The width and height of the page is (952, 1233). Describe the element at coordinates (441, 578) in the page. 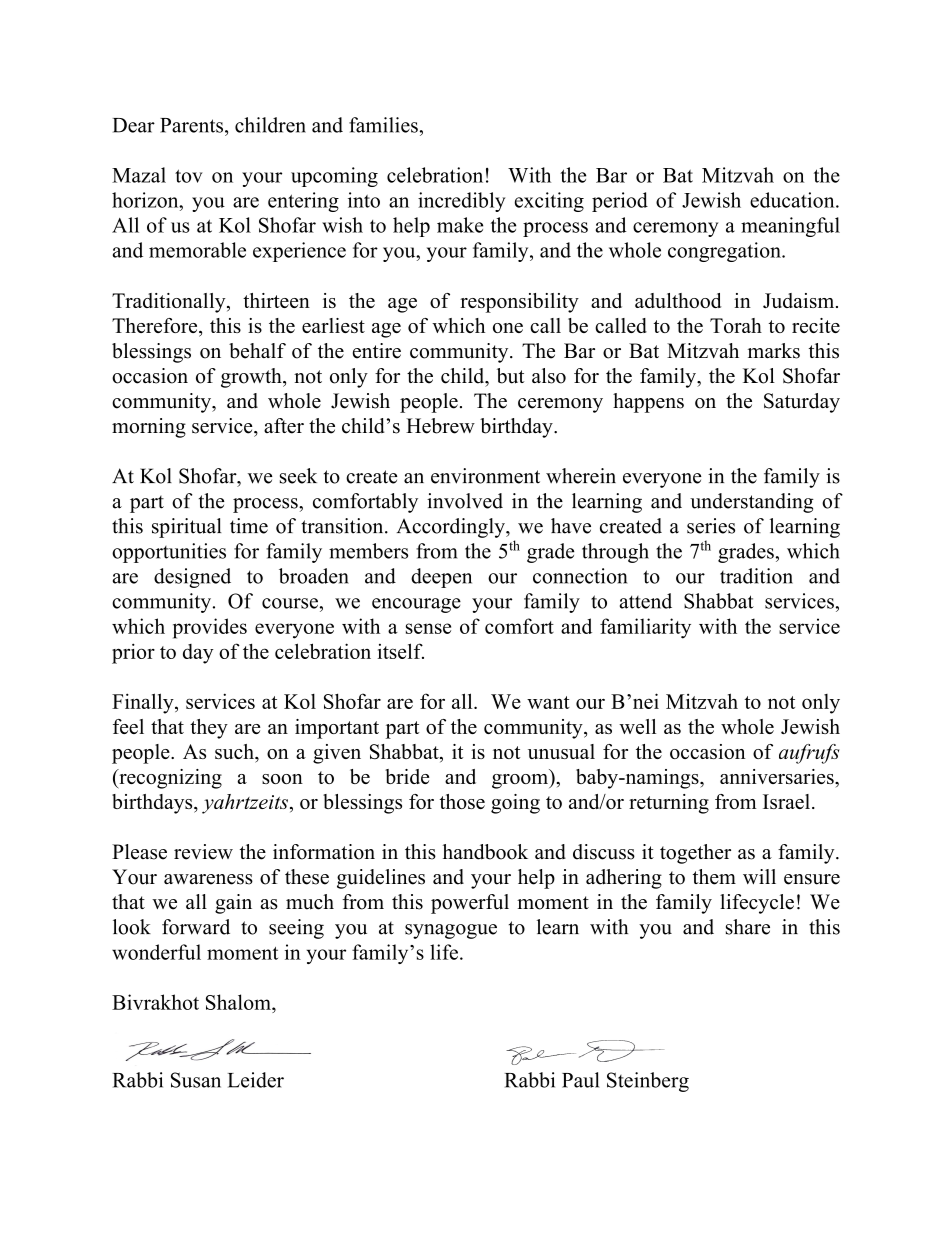

I see `deepen` at that location.
